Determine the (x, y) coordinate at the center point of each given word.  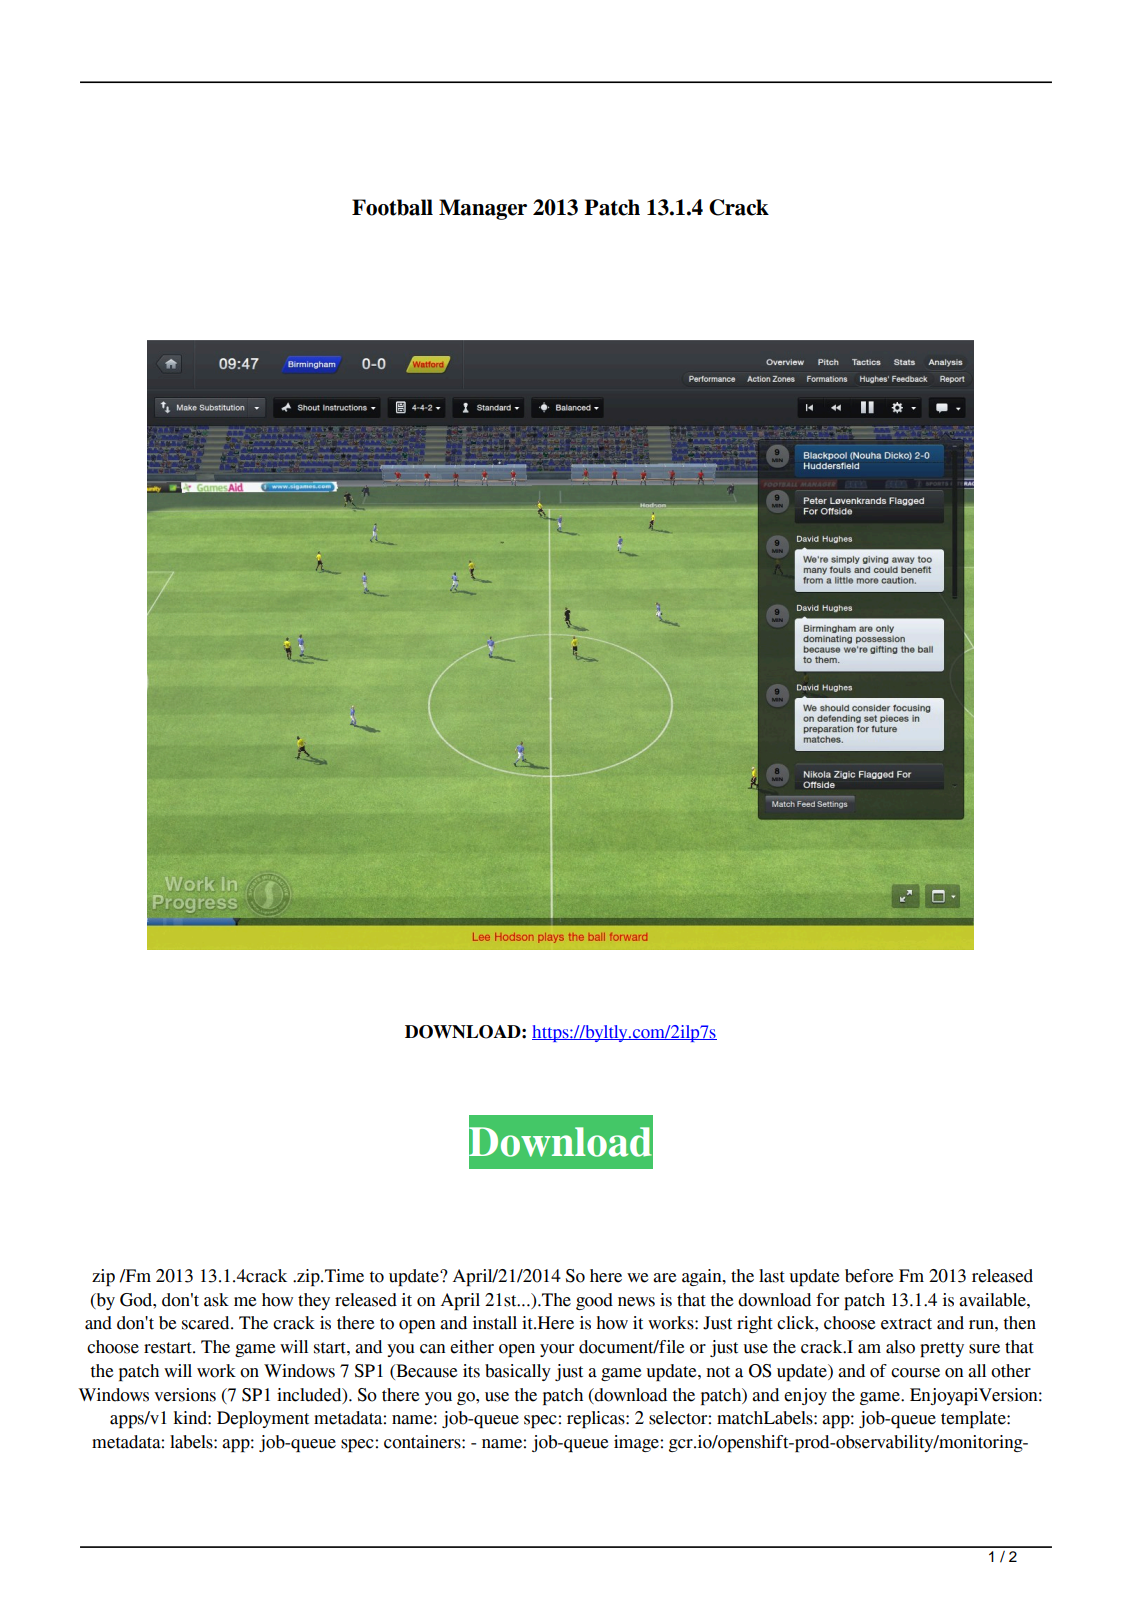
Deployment (263, 1419)
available (993, 1300)
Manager (483, 209)
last (772, 1276)
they (314, 1301)
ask (216, 1300)
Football (392, 207)
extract (906, 1324)
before (869, 1276)
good (594, 1301)
